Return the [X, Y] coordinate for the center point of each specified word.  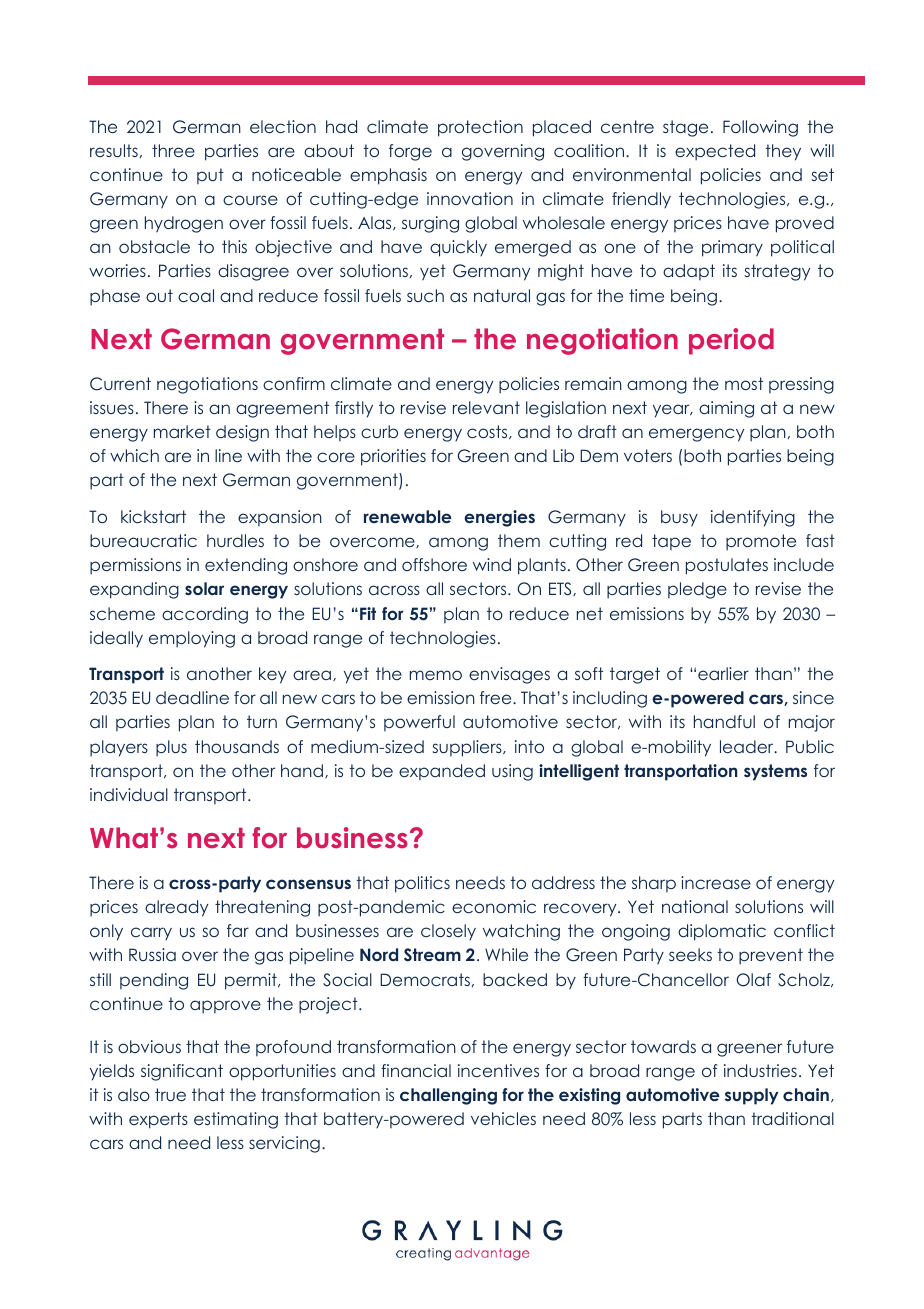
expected [715, 152]
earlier [723, 673]
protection [480, 128]
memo [436, 675]
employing [192, 639]
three [173, 150]
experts [158, 1120]
